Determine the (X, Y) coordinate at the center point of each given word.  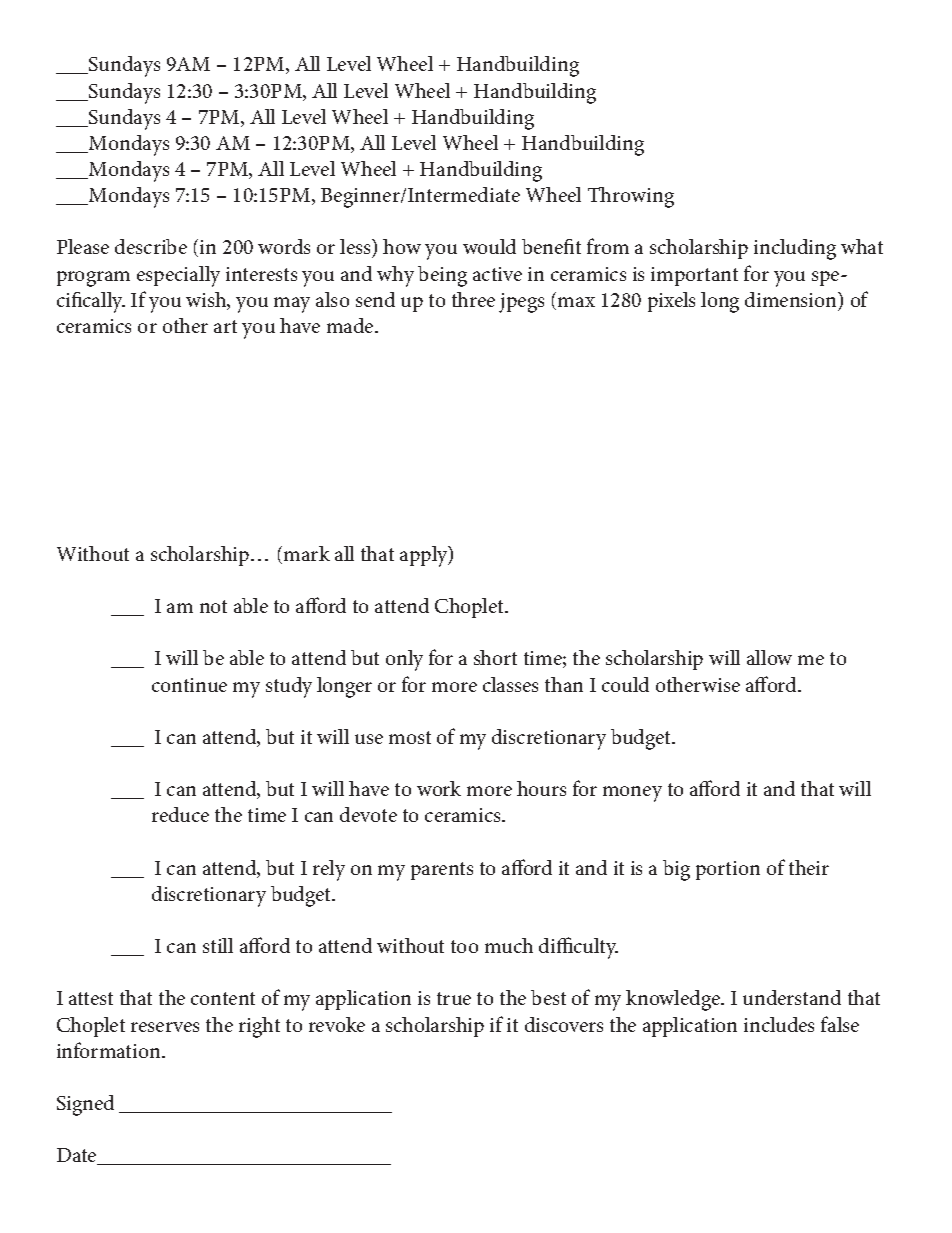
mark (307, 553)
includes (779, 1024)
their (809, 867)
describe (151, 246)
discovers (564, 1024)
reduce (180, 814)
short (495, 657)
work (439, 788)
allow (769, 657)
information (110, 1050)
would (489, 246)
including (795, 249)
